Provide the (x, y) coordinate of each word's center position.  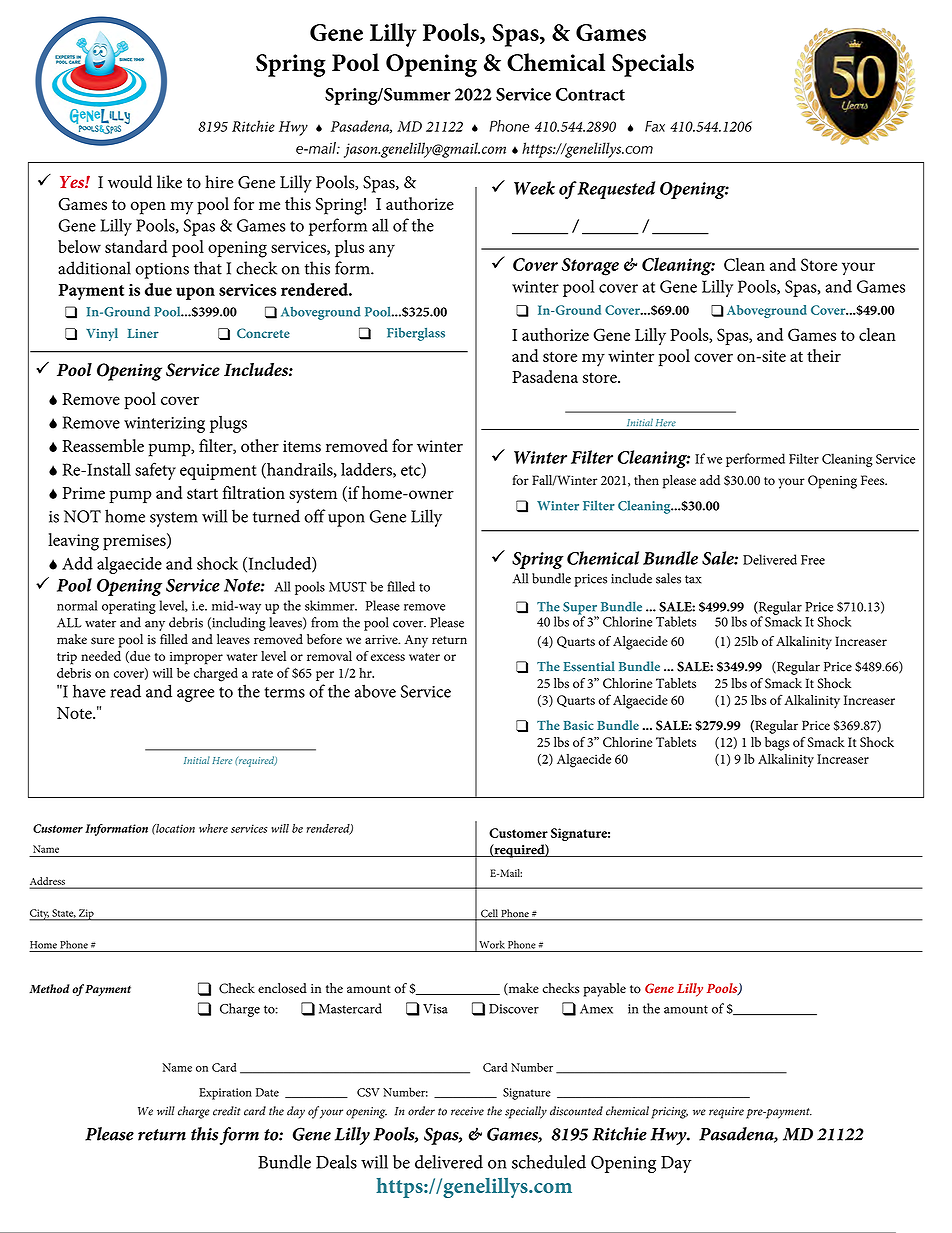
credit (226, 1111)
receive (467, 1111)
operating (129, 607)
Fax (655, 126)
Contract (590, 94)
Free (813, 560)
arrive (382, 639)
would (130, 182)
